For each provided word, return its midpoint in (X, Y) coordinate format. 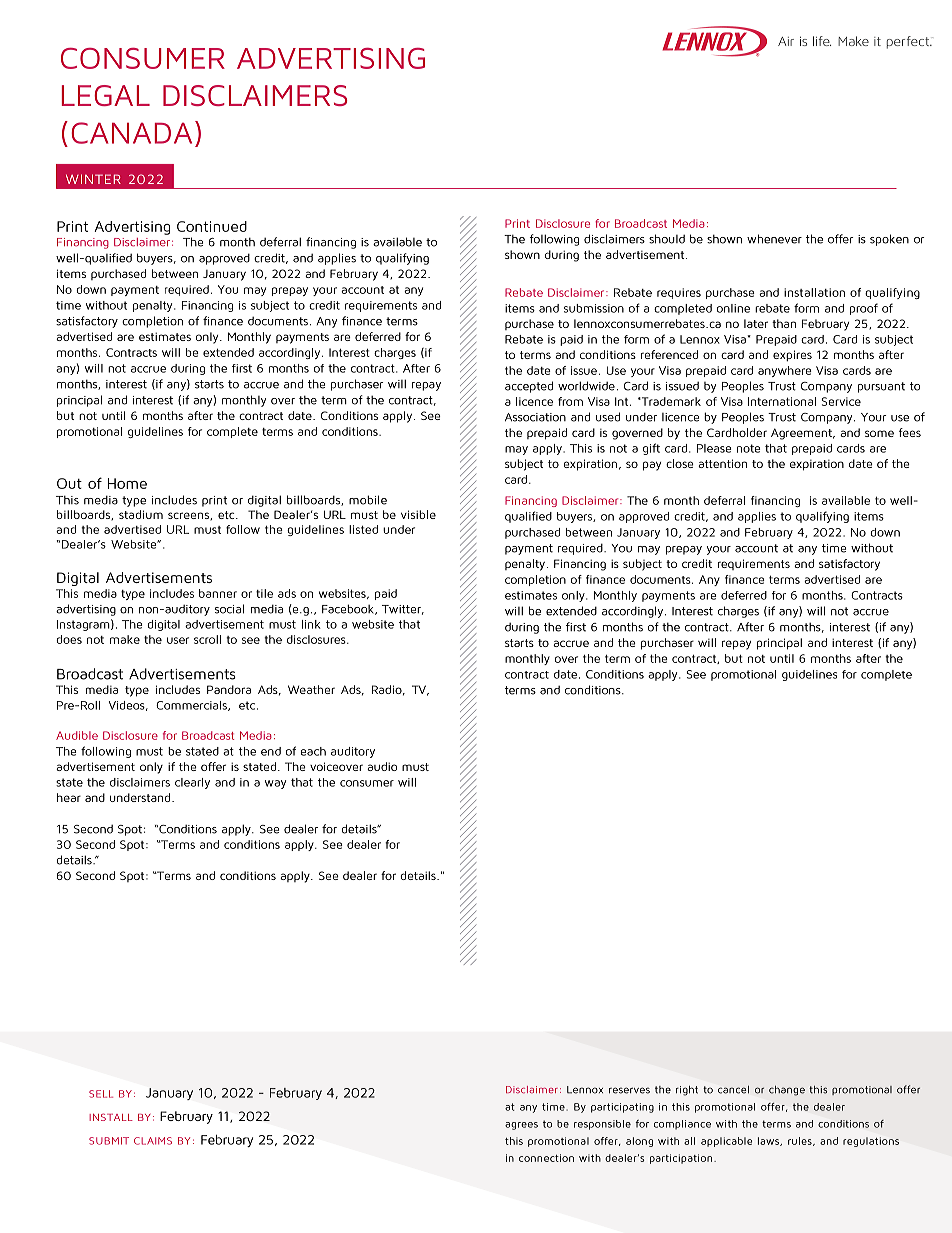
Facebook (349, 609)
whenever (774, 239)
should (667, 239)
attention (722, 463)
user (178, 640)
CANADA (131, 133)
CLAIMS (153, 1141)
